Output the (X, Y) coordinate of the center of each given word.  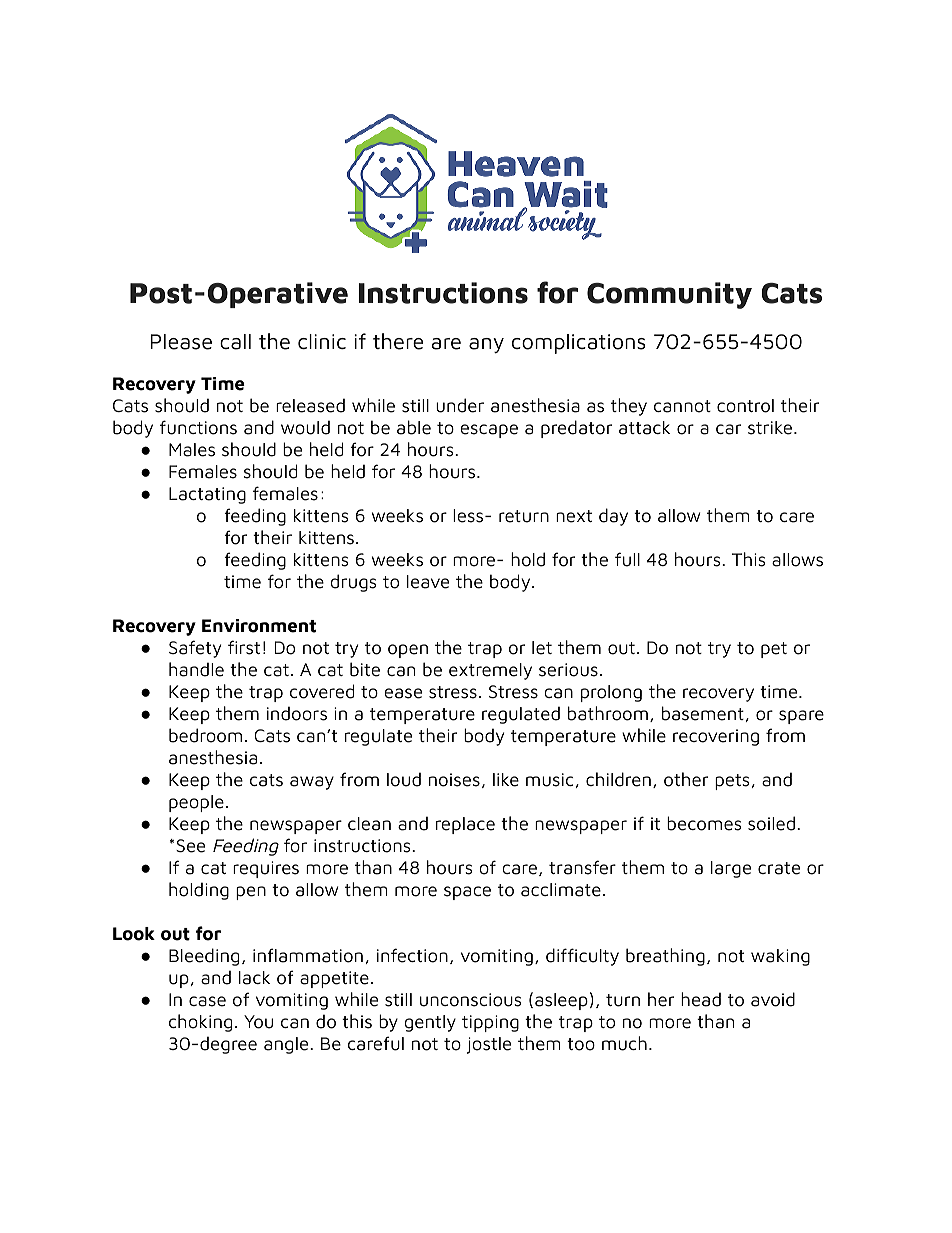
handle (196, 669)
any (486, 345)
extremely (490, 671)
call (235, 342)
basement (703, 713)
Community (669, 295)
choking (200, 1023)
